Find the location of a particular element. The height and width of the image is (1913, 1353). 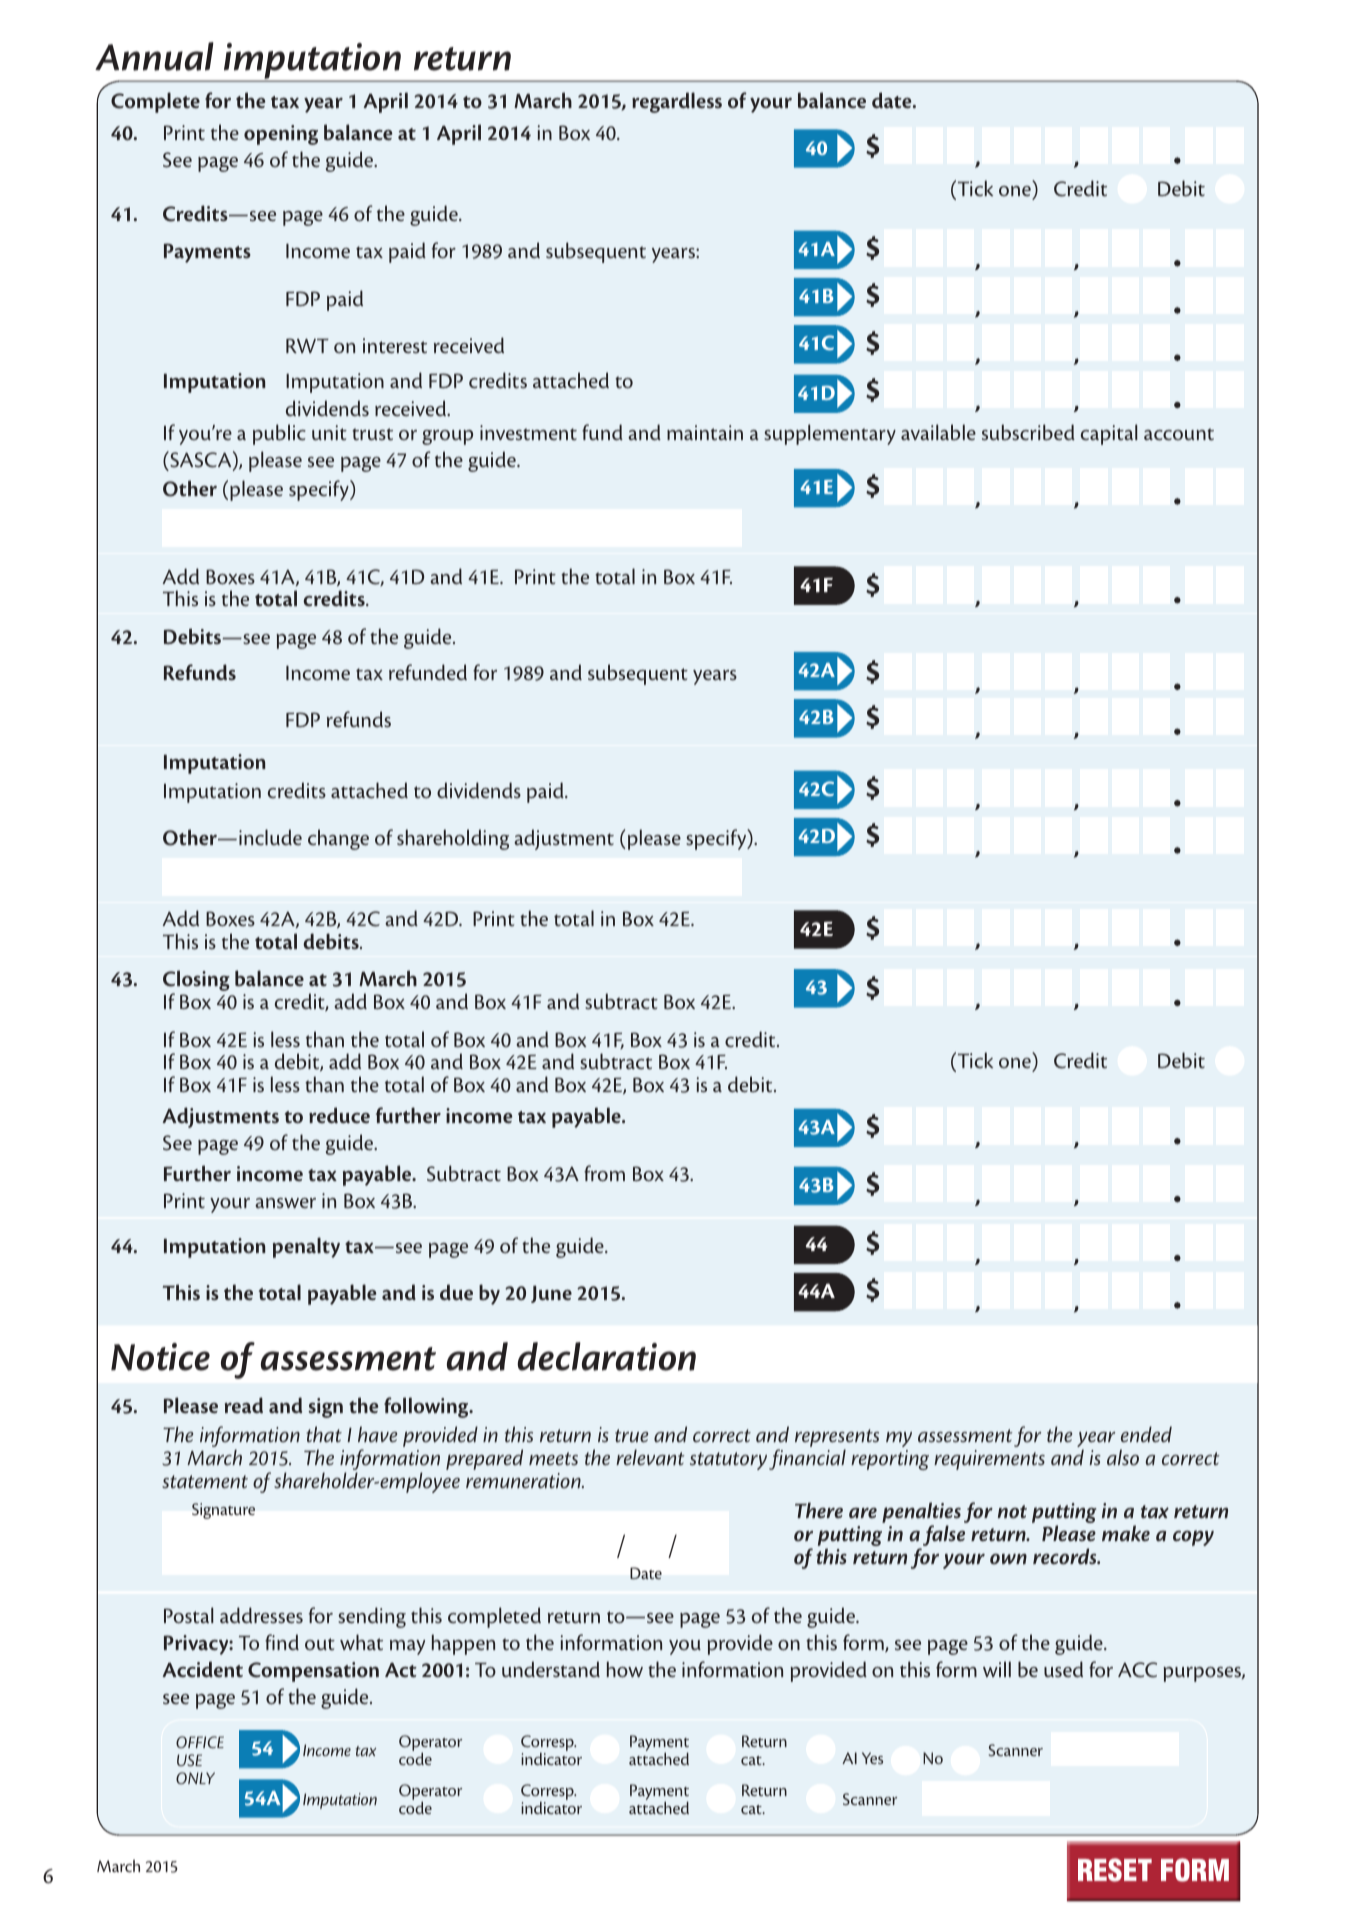

capital is located at coordinates (1109, 434).
